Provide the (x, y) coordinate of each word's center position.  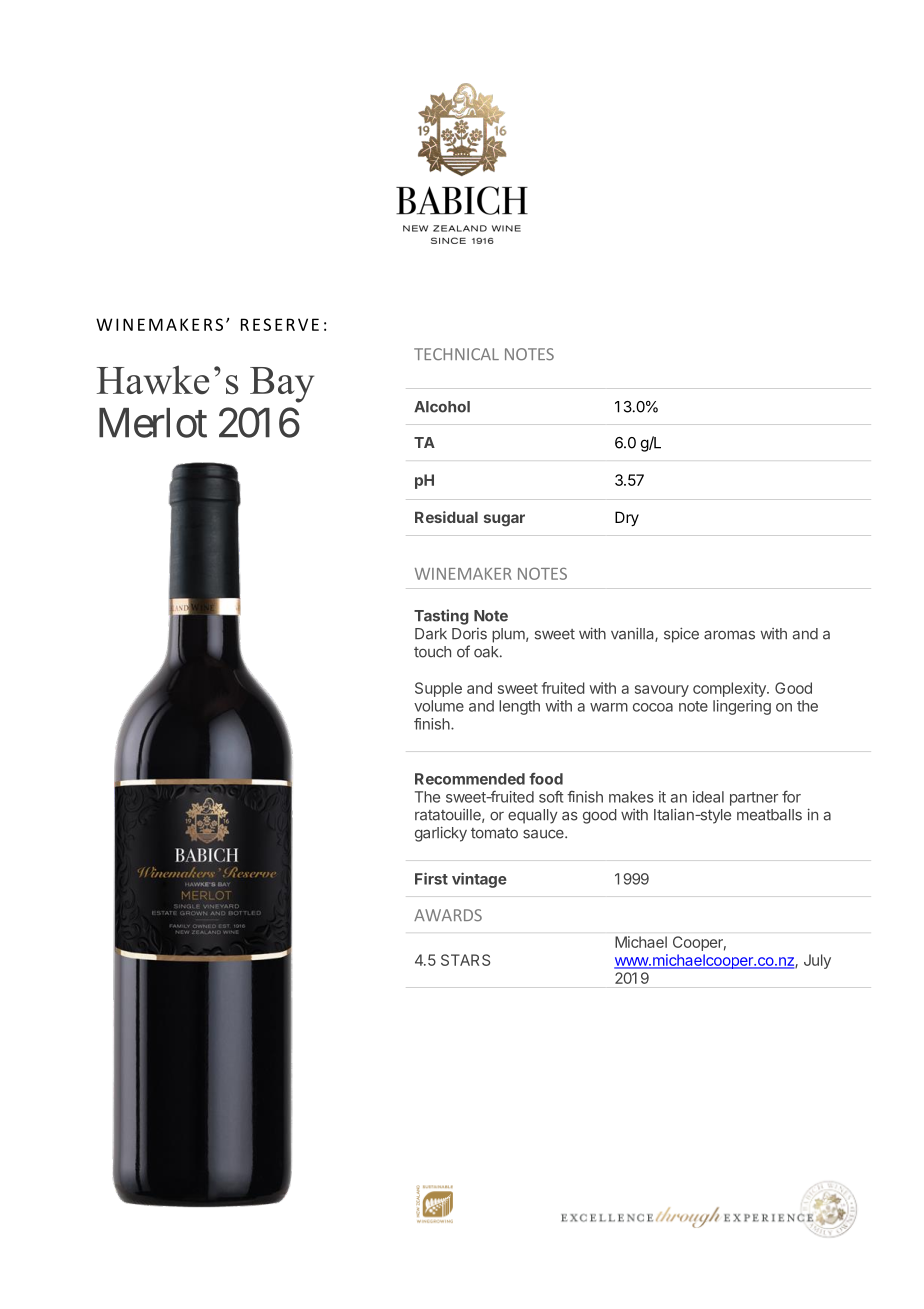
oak (487, 652)
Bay (282, 385)
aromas (729, 635)
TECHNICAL (456, 354)
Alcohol (442, 407)
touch (432, 652)
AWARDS (448, 915)
